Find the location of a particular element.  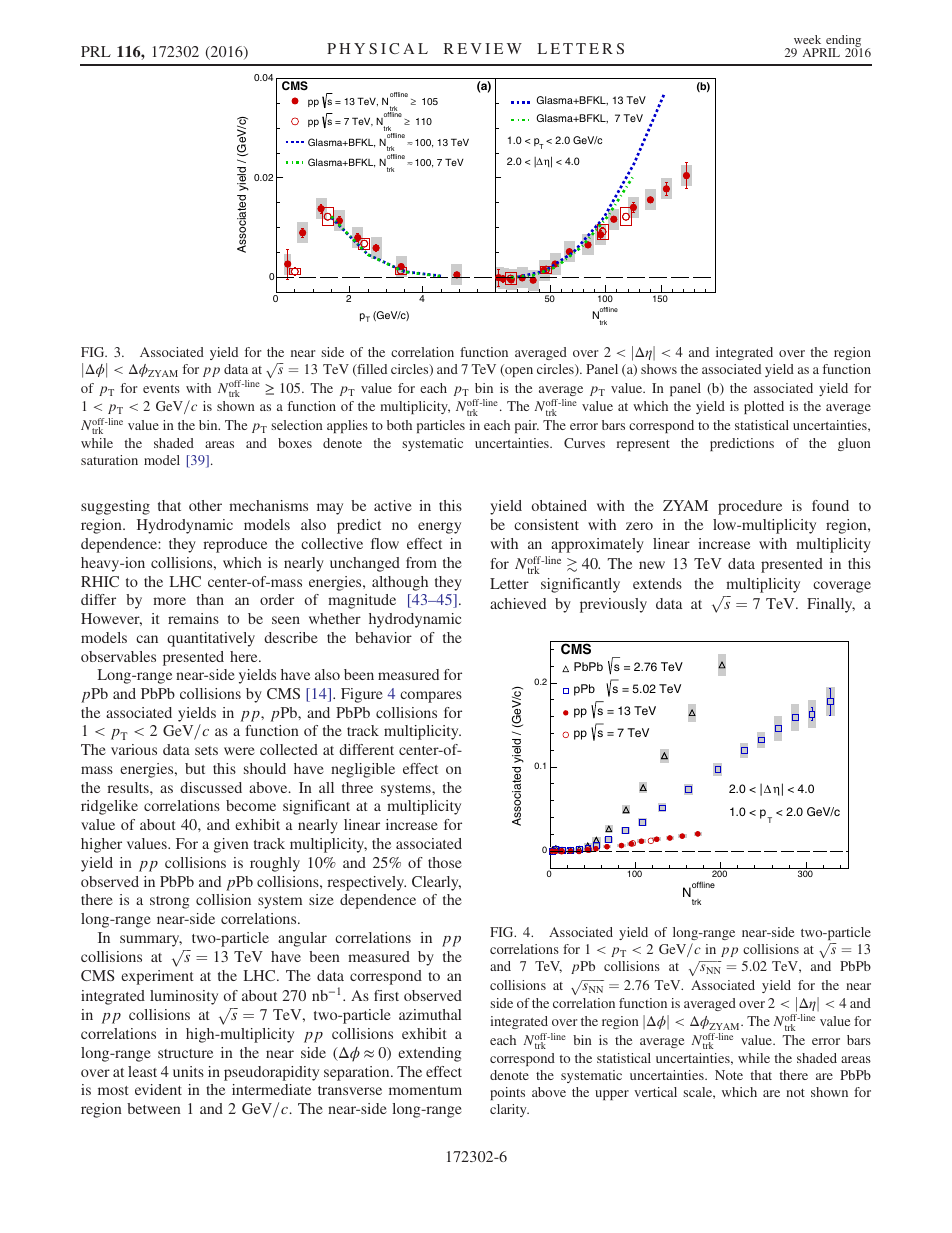

REVIEW is located at coordinates (483, 48).
